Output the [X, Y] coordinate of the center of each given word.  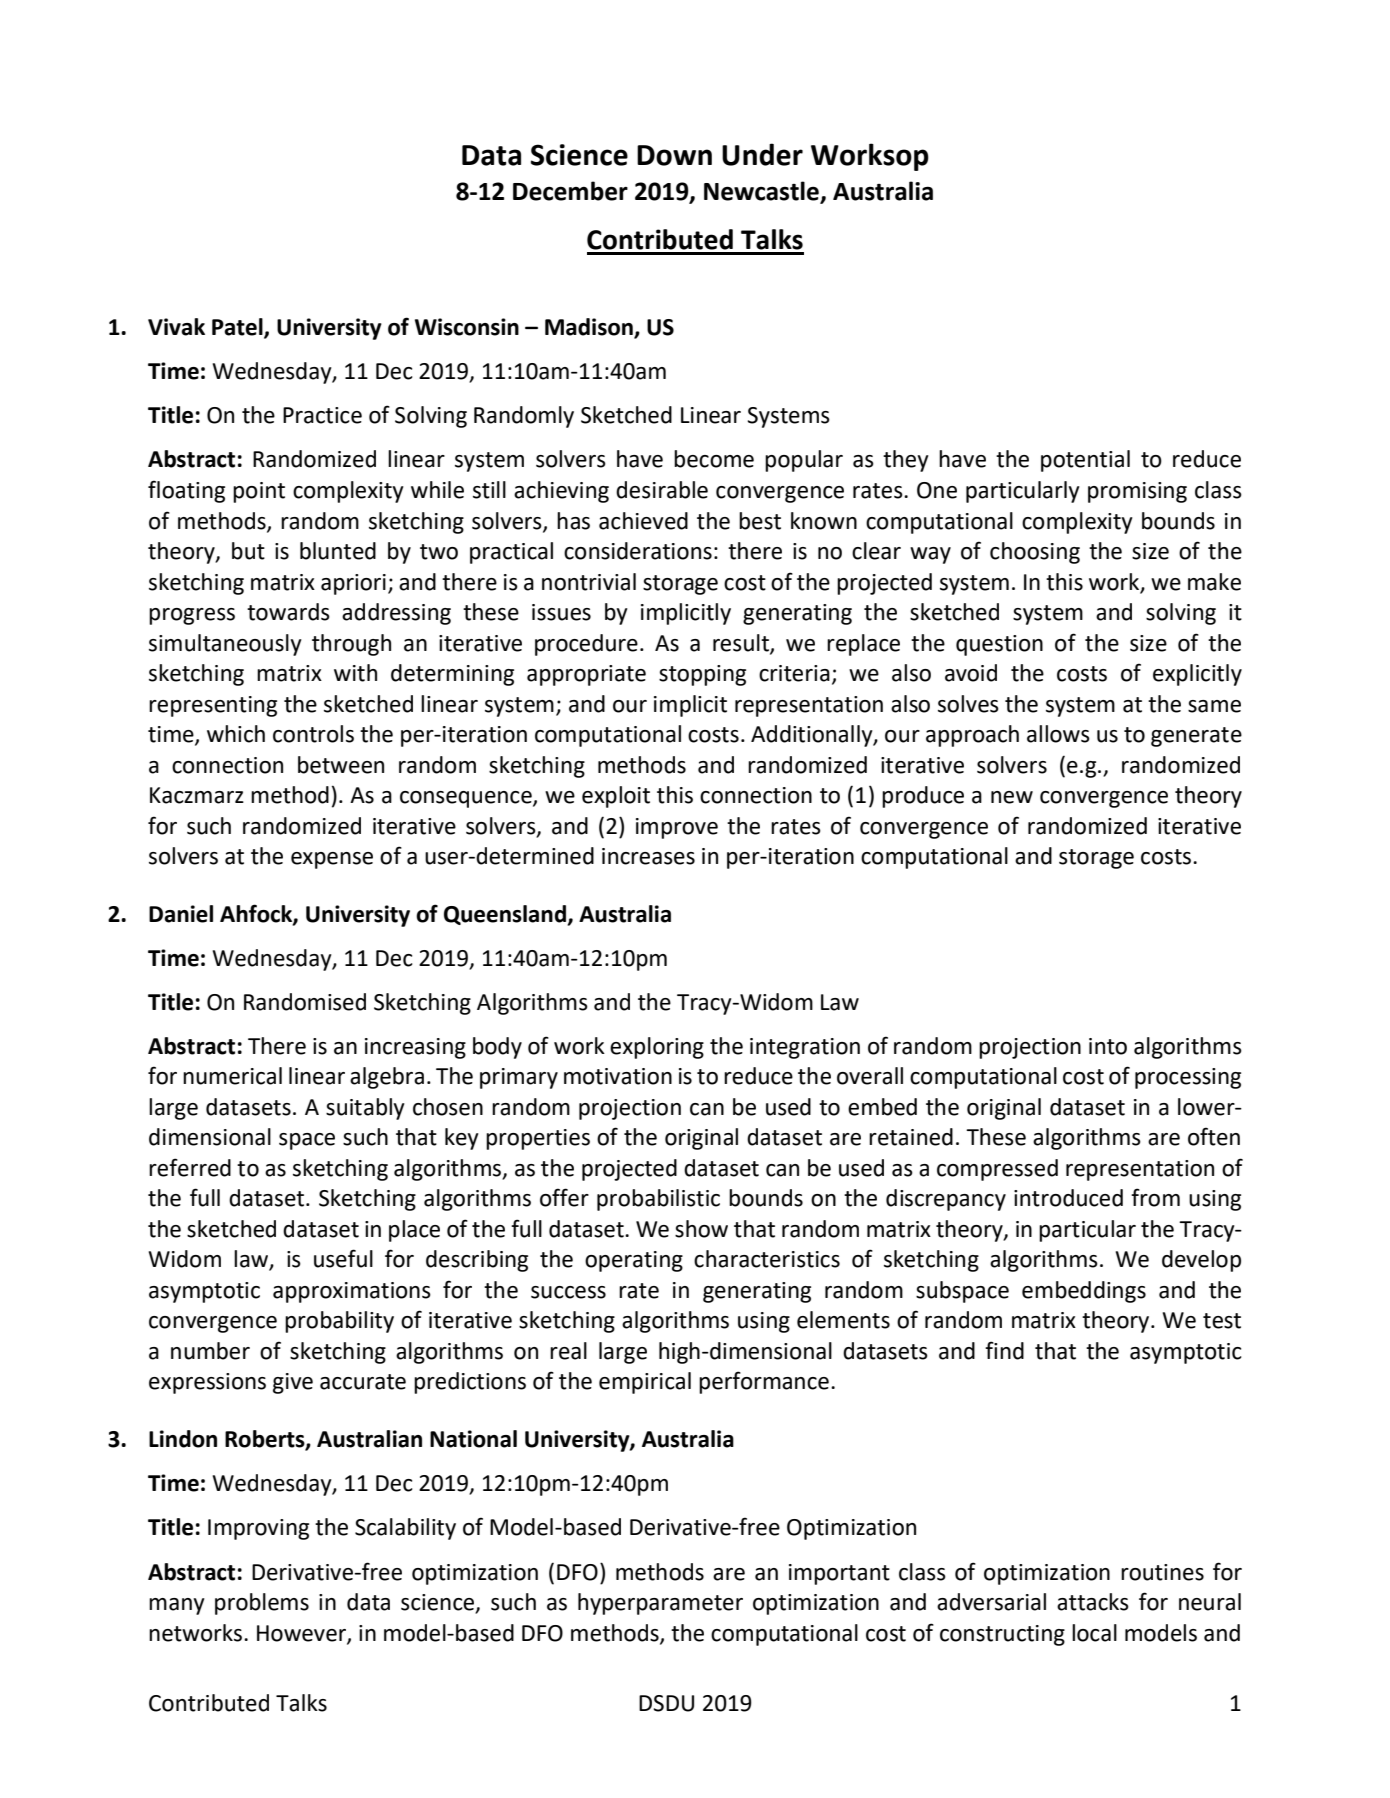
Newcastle [762, 192]
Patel [238, 328]
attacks [1093, 1602]
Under [762, 154]
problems [262, 1604]
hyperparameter [660, 1604]
